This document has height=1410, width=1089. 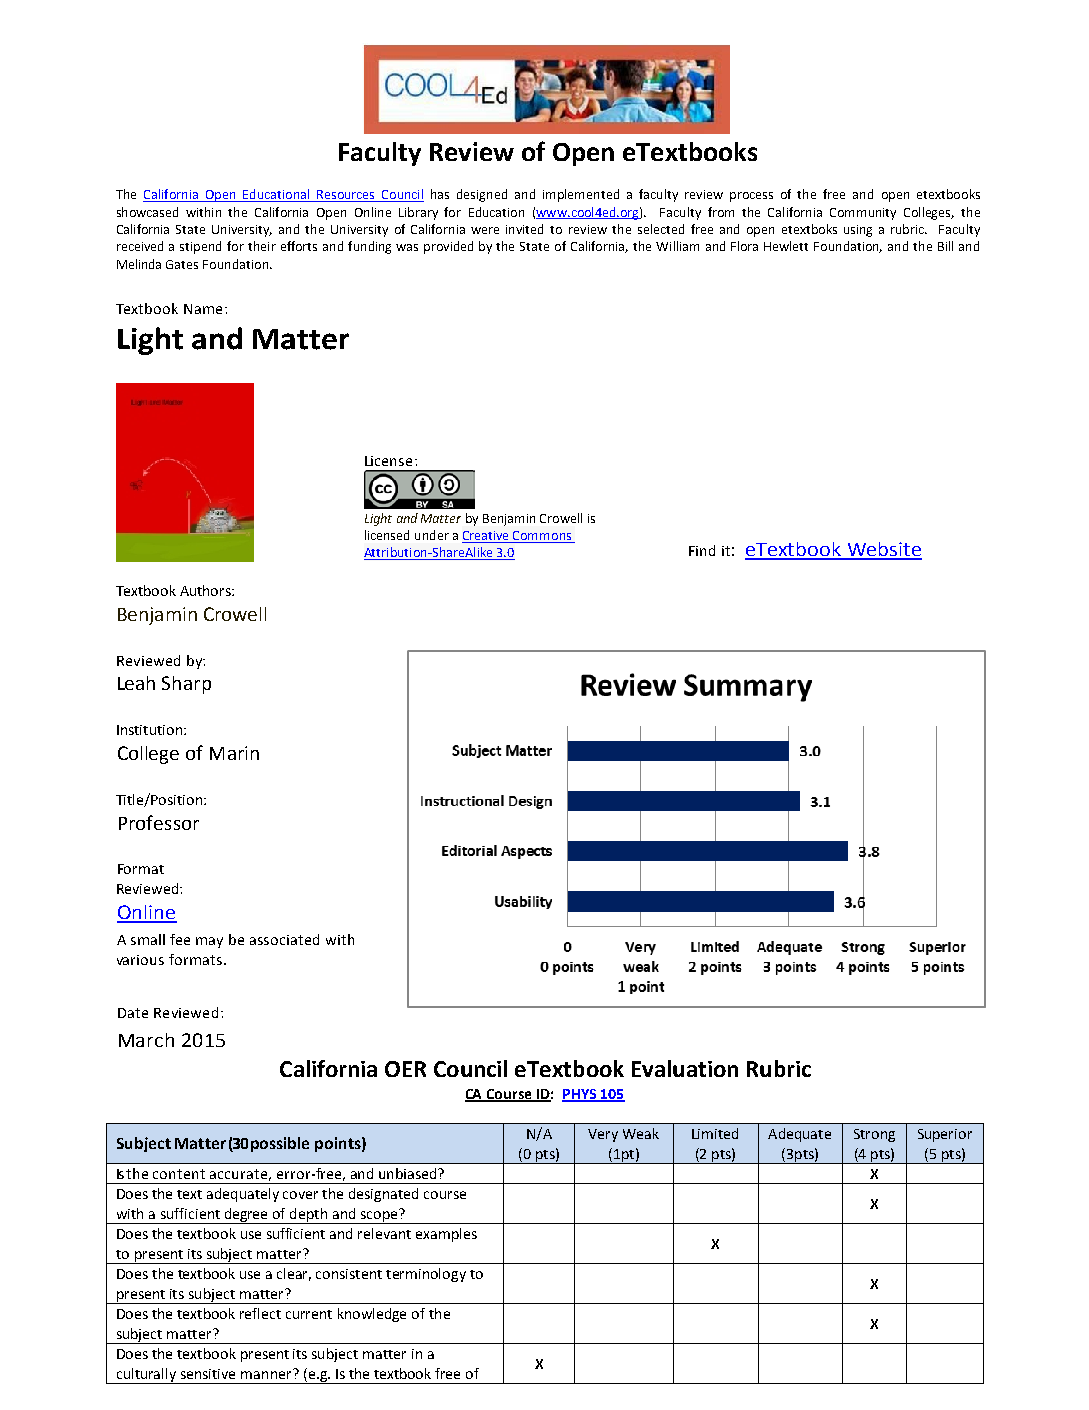 What do you see at coordinates (262, 246) in the document?
I see `their` at bounding box center [262, 246].
